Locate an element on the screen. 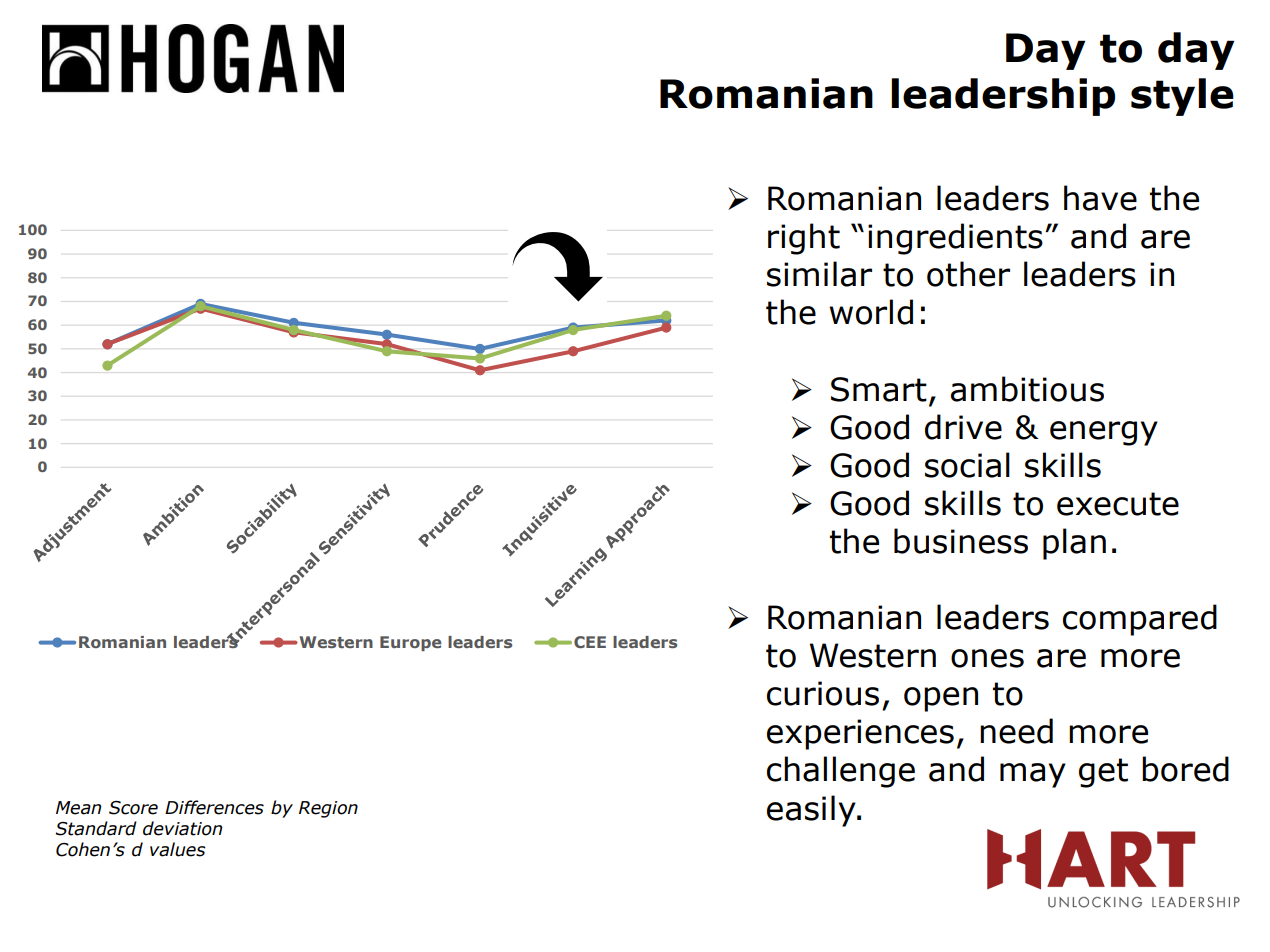 The height and width of the screenshot is (952, 1270). Europe is located at coordinates (411, 643).
